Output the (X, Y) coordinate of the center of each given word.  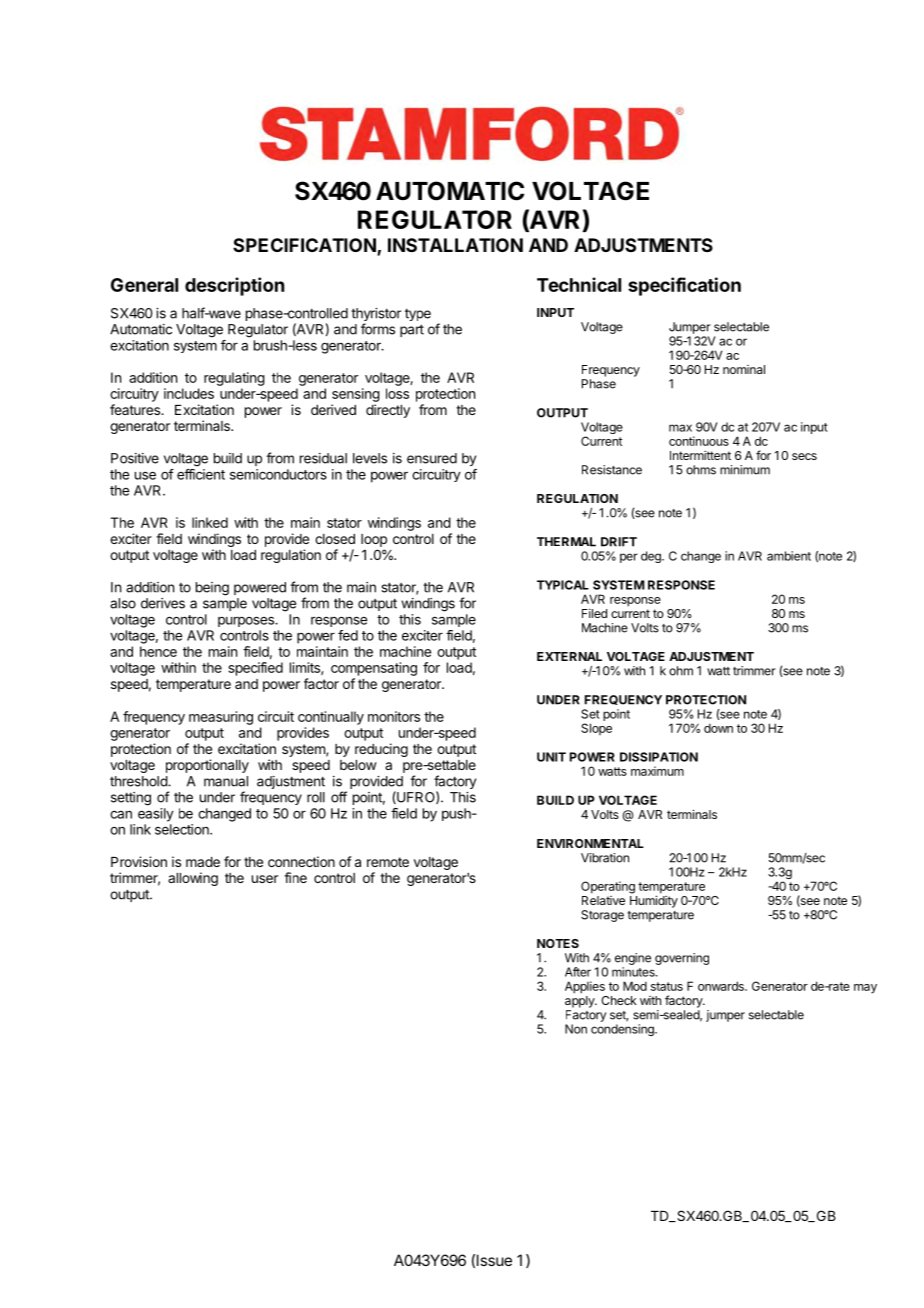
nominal (744, 369)
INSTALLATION (455, 245)
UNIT (551, 757)
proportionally (207, 766)
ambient (789, 556)
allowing (193, 879)
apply (581, 1002)
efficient (201, 474)
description (234, 286)
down (718, 728)
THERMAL (566, 542)
